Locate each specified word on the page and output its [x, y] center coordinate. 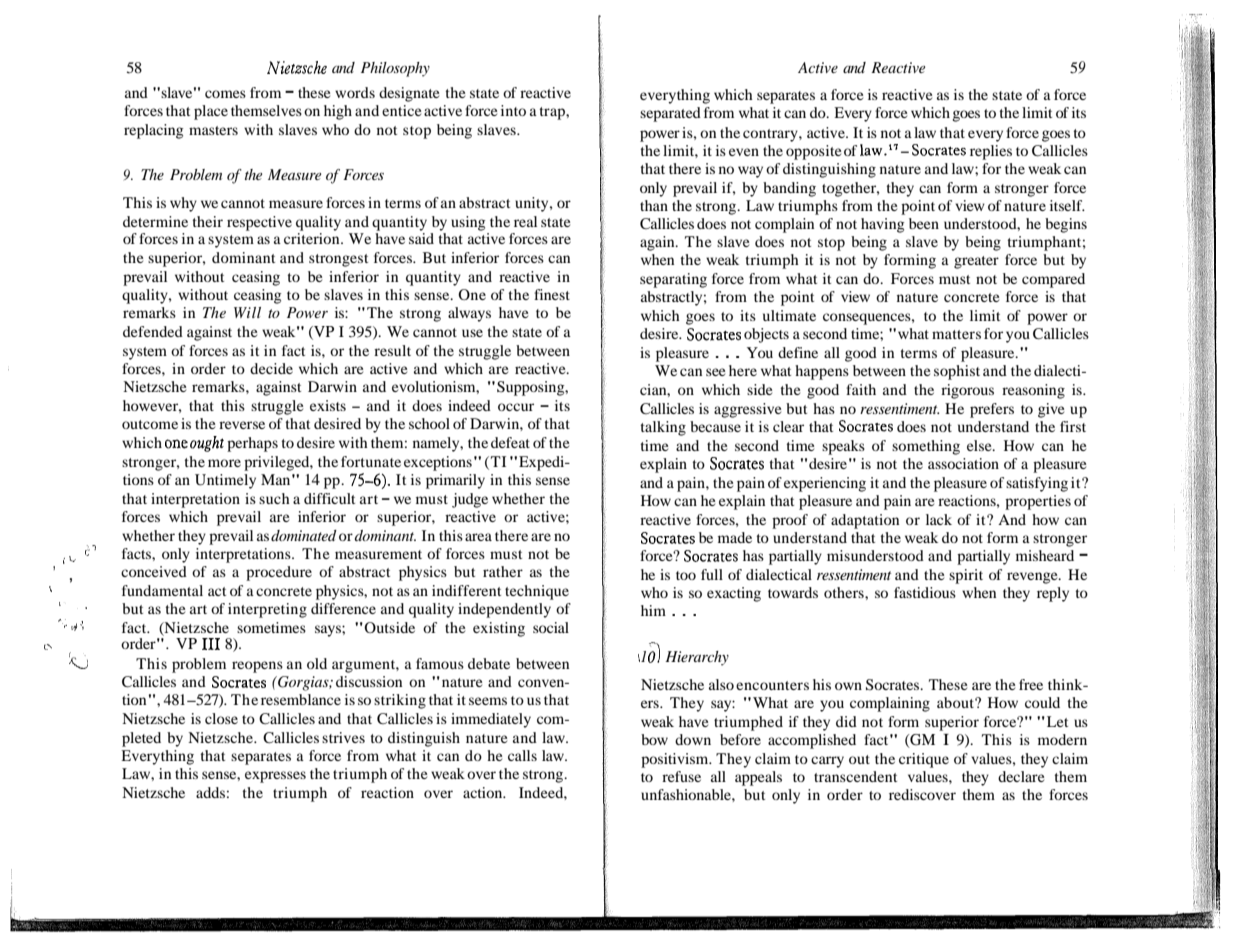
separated [670, 114]
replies [991, 152]
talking [663, 428]
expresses [275, 777]
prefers [992, 410]
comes [225, 94]
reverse [242, 425]
